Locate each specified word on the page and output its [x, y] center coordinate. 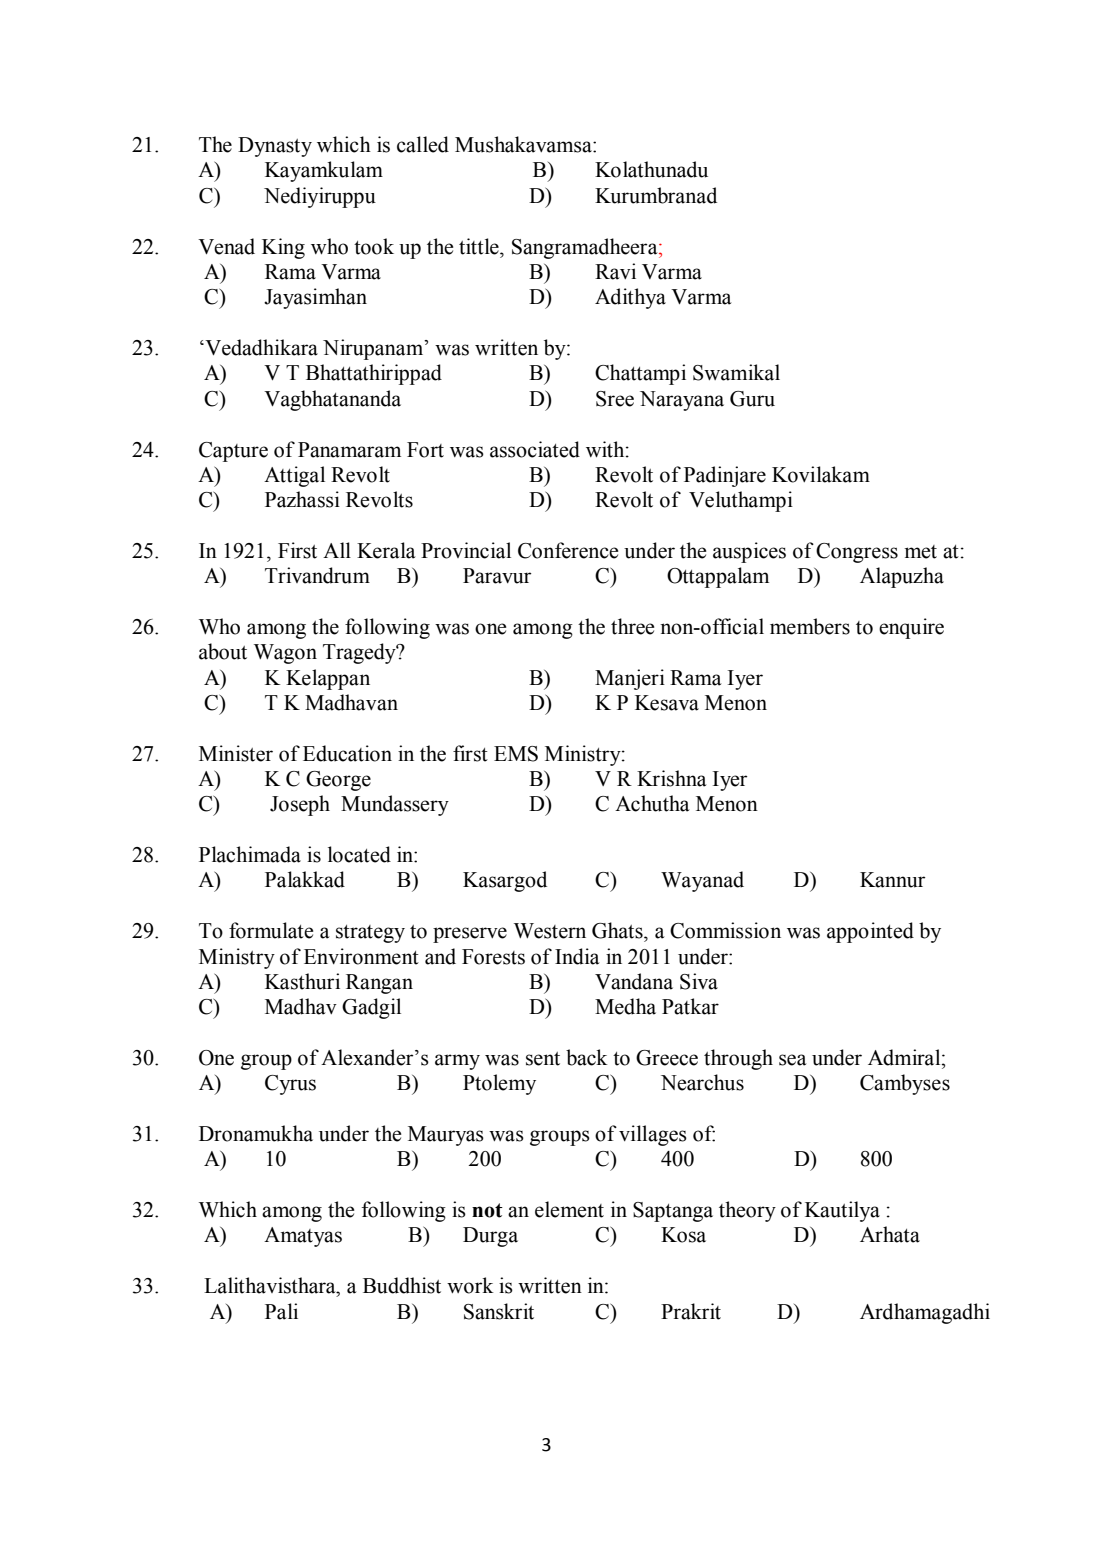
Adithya [630, 298]
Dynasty [275, 147]
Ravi [615, 271]
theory [747, 1211]
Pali [281, 1311]
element [569, 1209]
